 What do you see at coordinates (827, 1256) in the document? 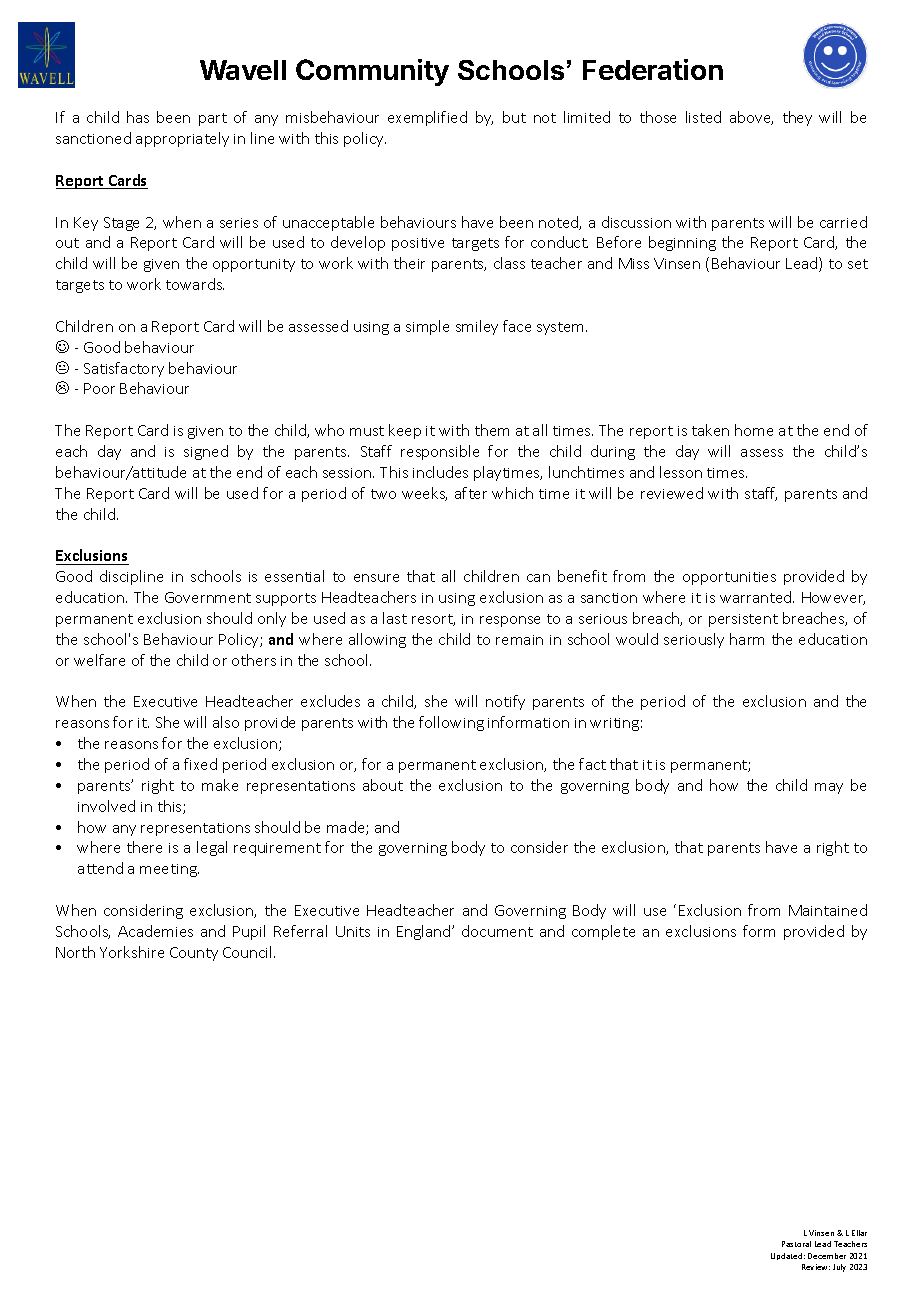
I see `December` at bounding box center [827, 1256].
